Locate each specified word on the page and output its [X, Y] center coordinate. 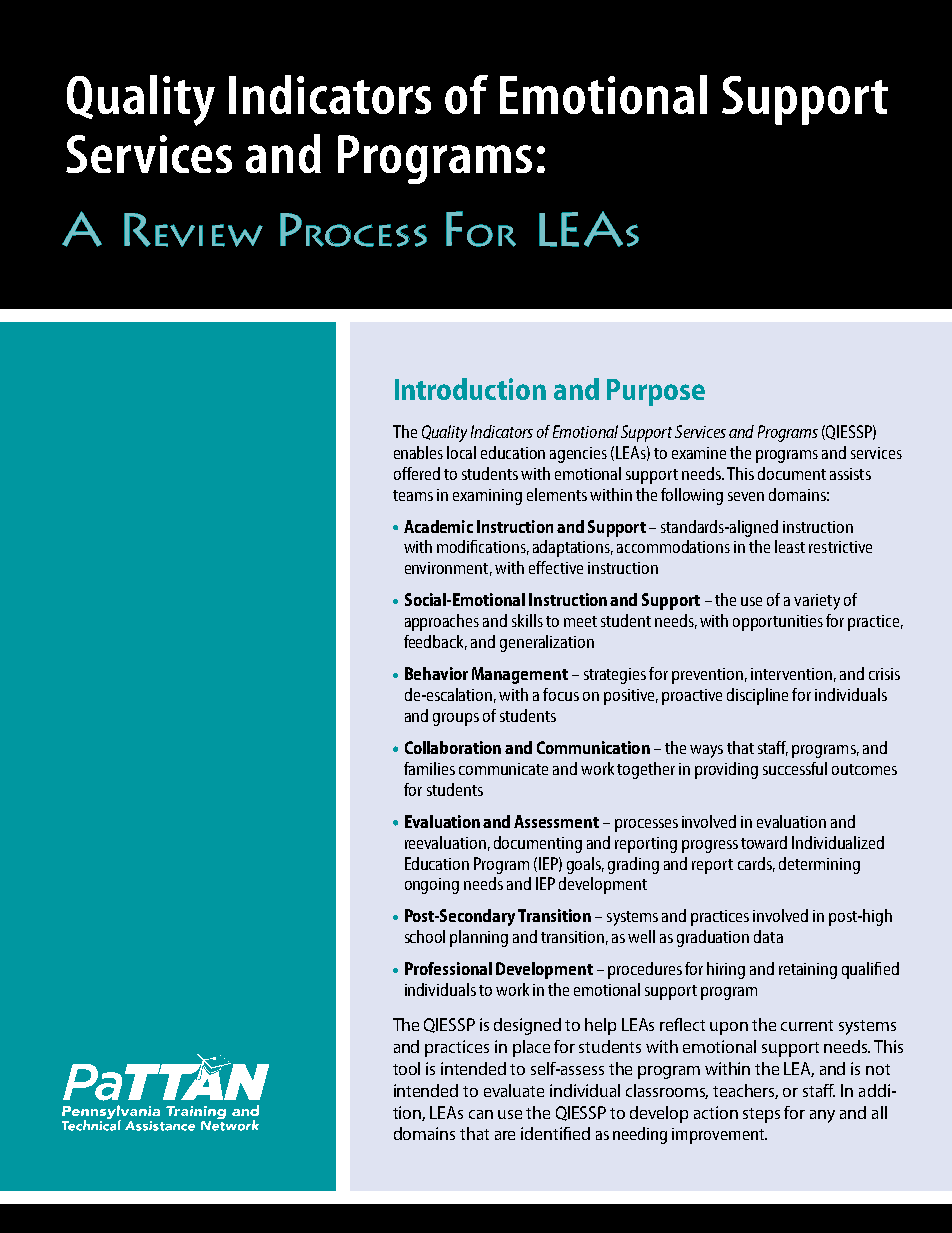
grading [633, 865]
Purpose [656, 392]
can [481, 1114]
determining [819, 865]
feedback [435, 642]
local [461, 452]
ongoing [432, 886]
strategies [615, 676]
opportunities [778, 623]
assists [850, 474]
